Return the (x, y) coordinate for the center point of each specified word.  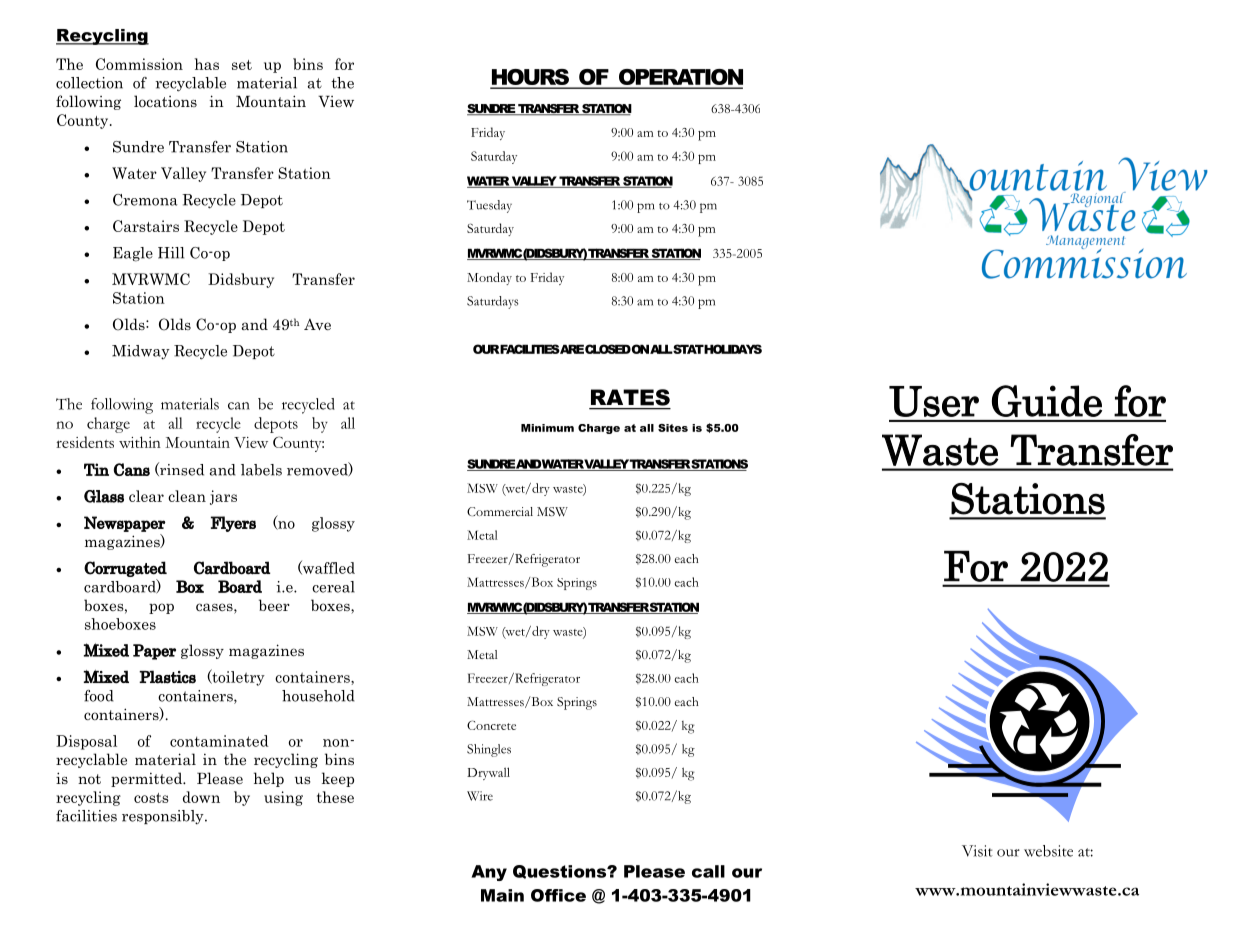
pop (161, 608)
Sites (673, 428)
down (201, 797)
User (934, 401)
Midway (141, 352)
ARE (571, 349)
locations (165, 101)
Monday (489, 278)
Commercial (500, 511)
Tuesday (489, 206)
